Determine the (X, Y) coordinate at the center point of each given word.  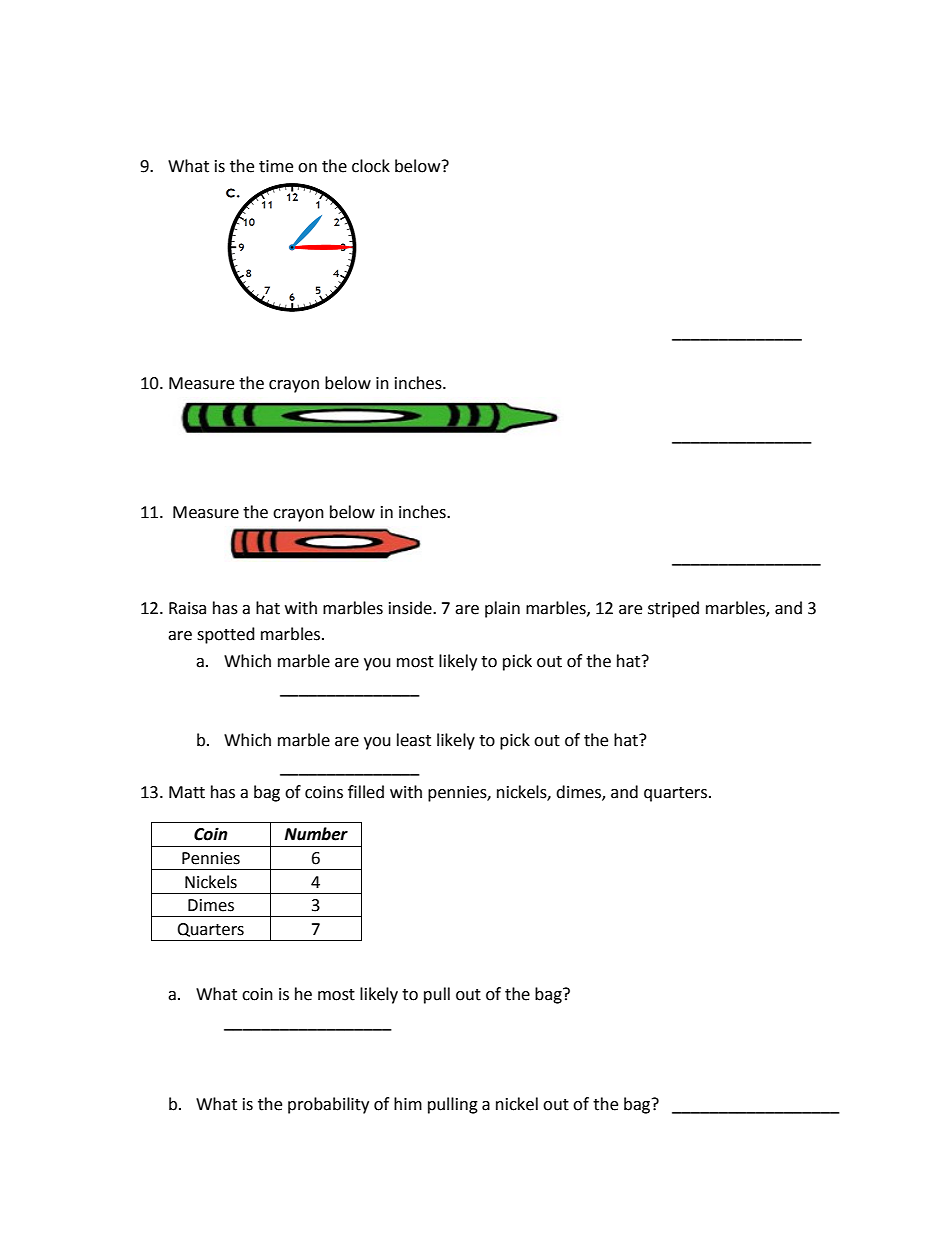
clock (371, 166)
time (276, 166)
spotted (226, 635)
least (414, 740)
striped (673, 609)
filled (366, 792)
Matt (187, 792)
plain (502, 609)
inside (411, 608)
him (408, 1103)
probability (328, 1105)
